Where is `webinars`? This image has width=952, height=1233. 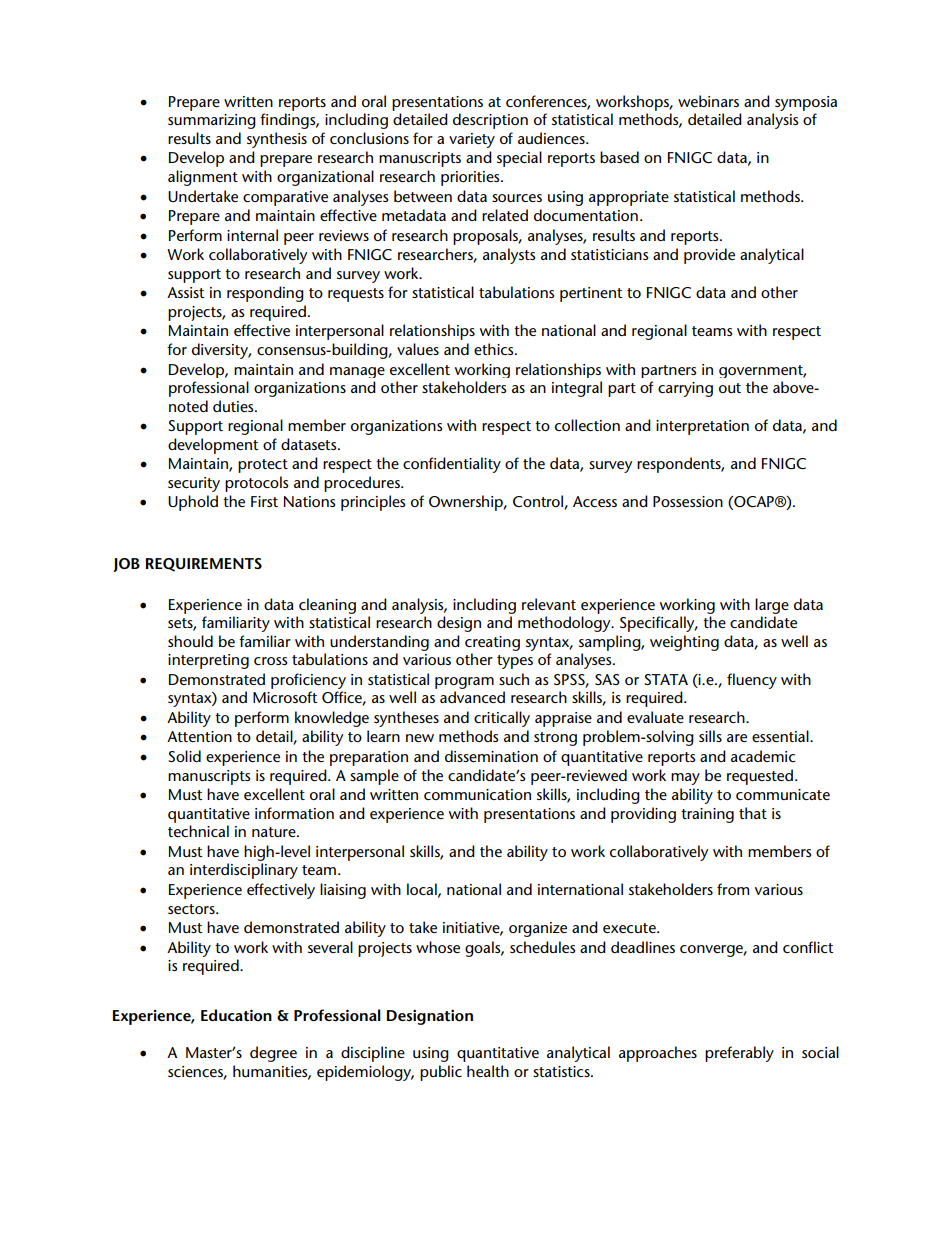
webinars is located at coordinates (708, 101).
